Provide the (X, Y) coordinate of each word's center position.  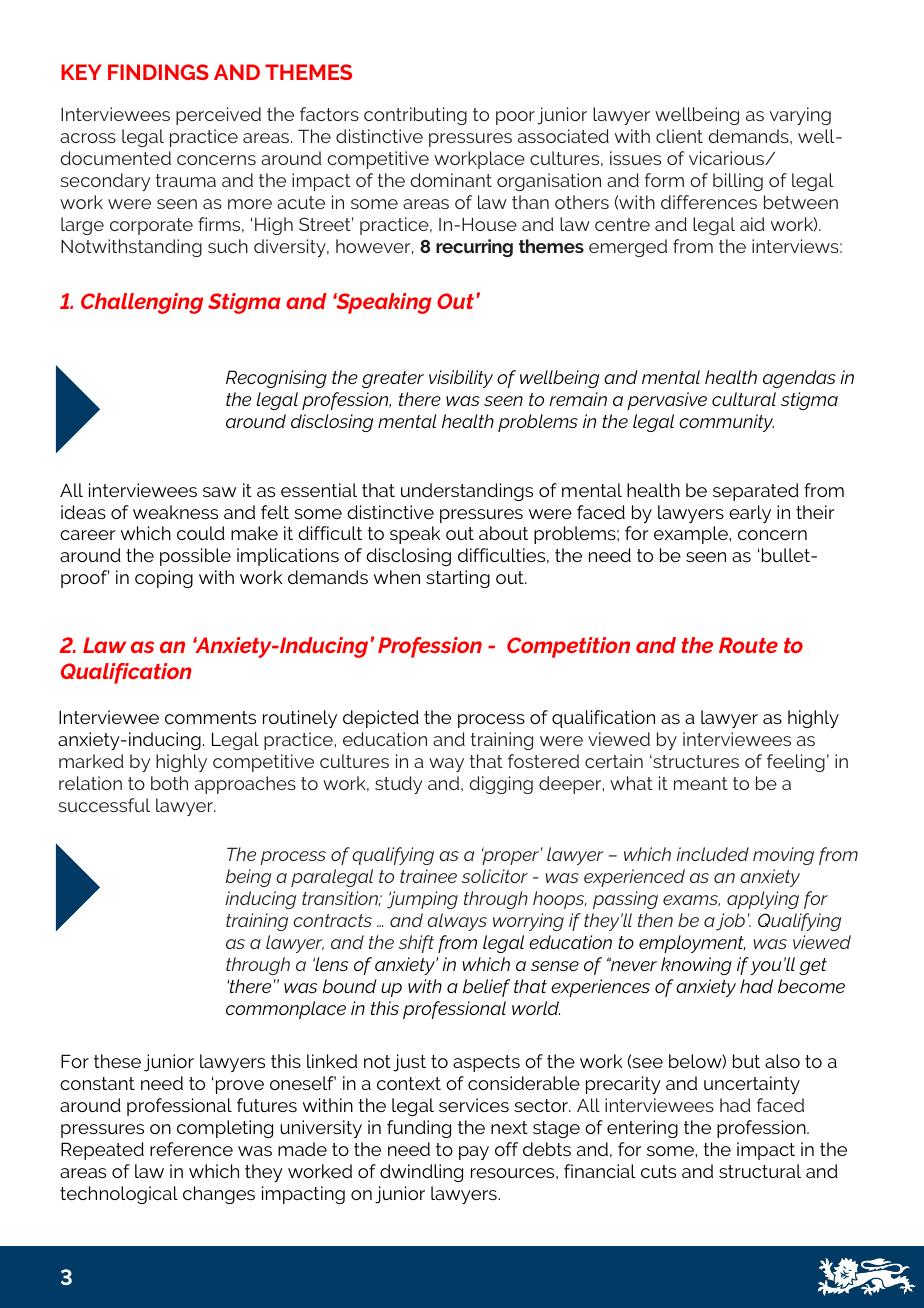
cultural (744, 399)
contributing (415, 116)
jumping (422, 900)
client (679, 136)
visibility (461, 379)
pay (474, 1153)
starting (458, 579)
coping (164, 579)
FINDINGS (158, 72)
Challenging (142, 303)
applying (763, 900)
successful (104, 805)
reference (191, 1149)
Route (748, 645)
